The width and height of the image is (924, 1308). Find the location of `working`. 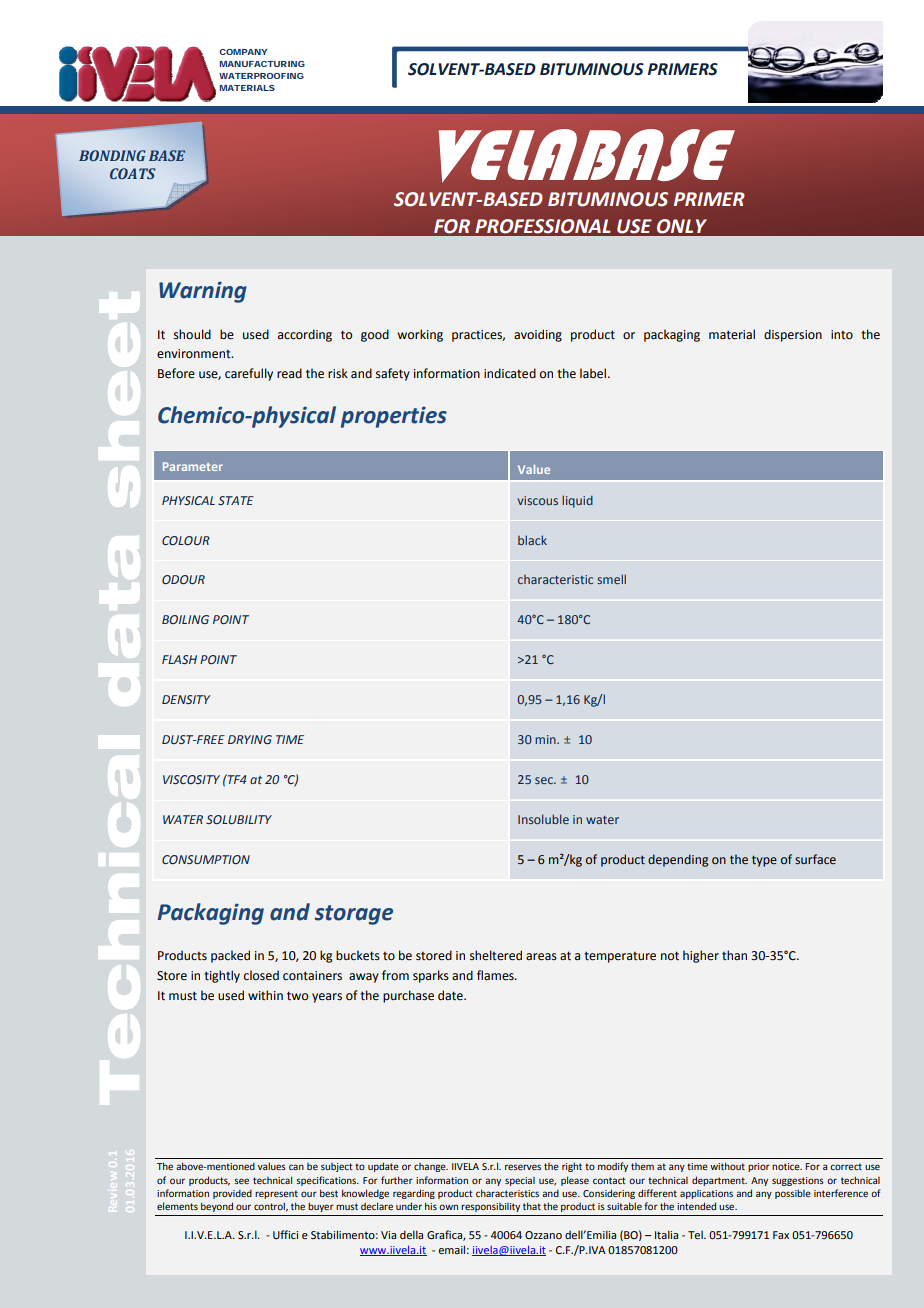

working is located at coordinates (420, 335).
